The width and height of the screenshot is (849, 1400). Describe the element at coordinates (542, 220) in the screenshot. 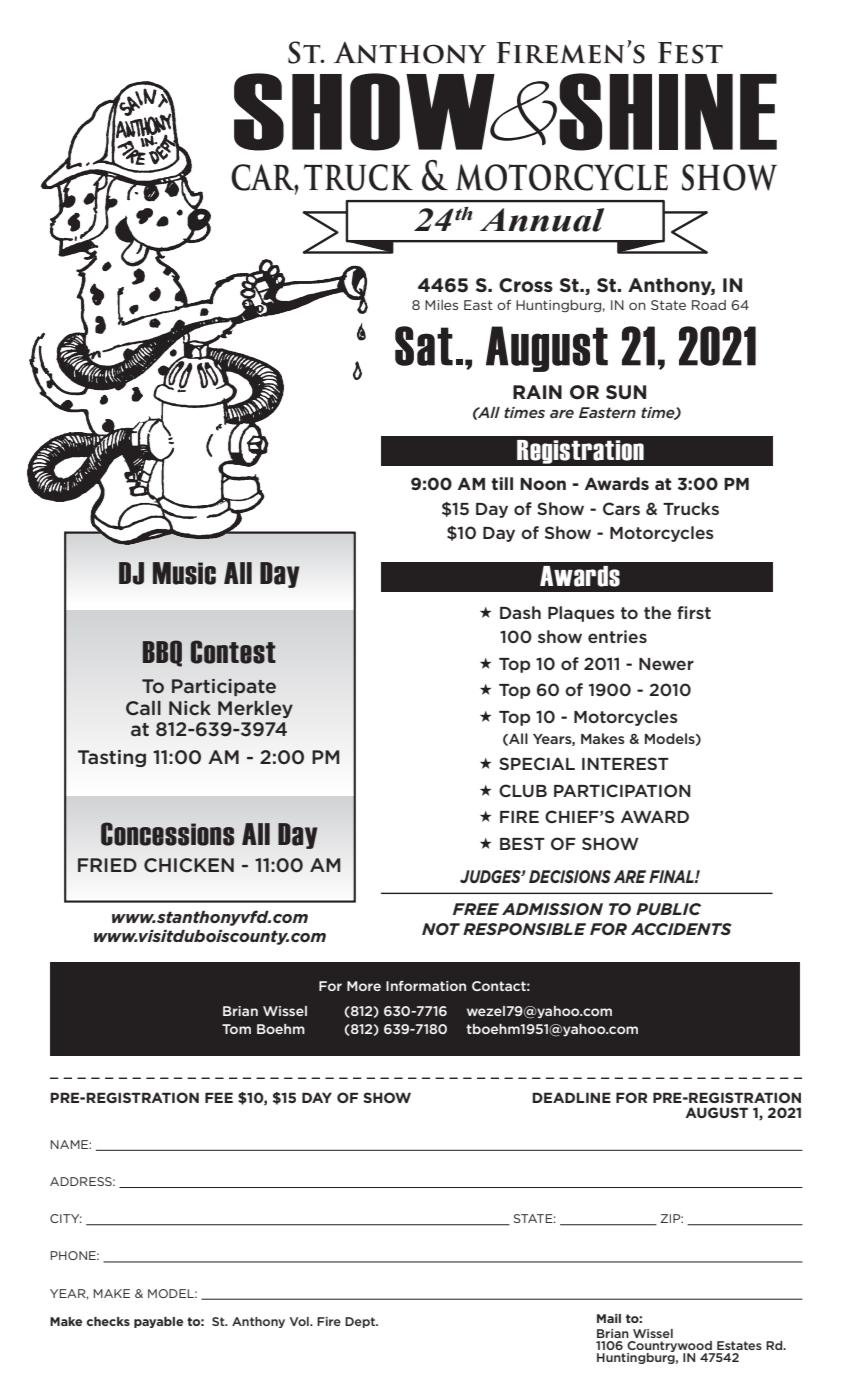

I see `Annual` at that location.
